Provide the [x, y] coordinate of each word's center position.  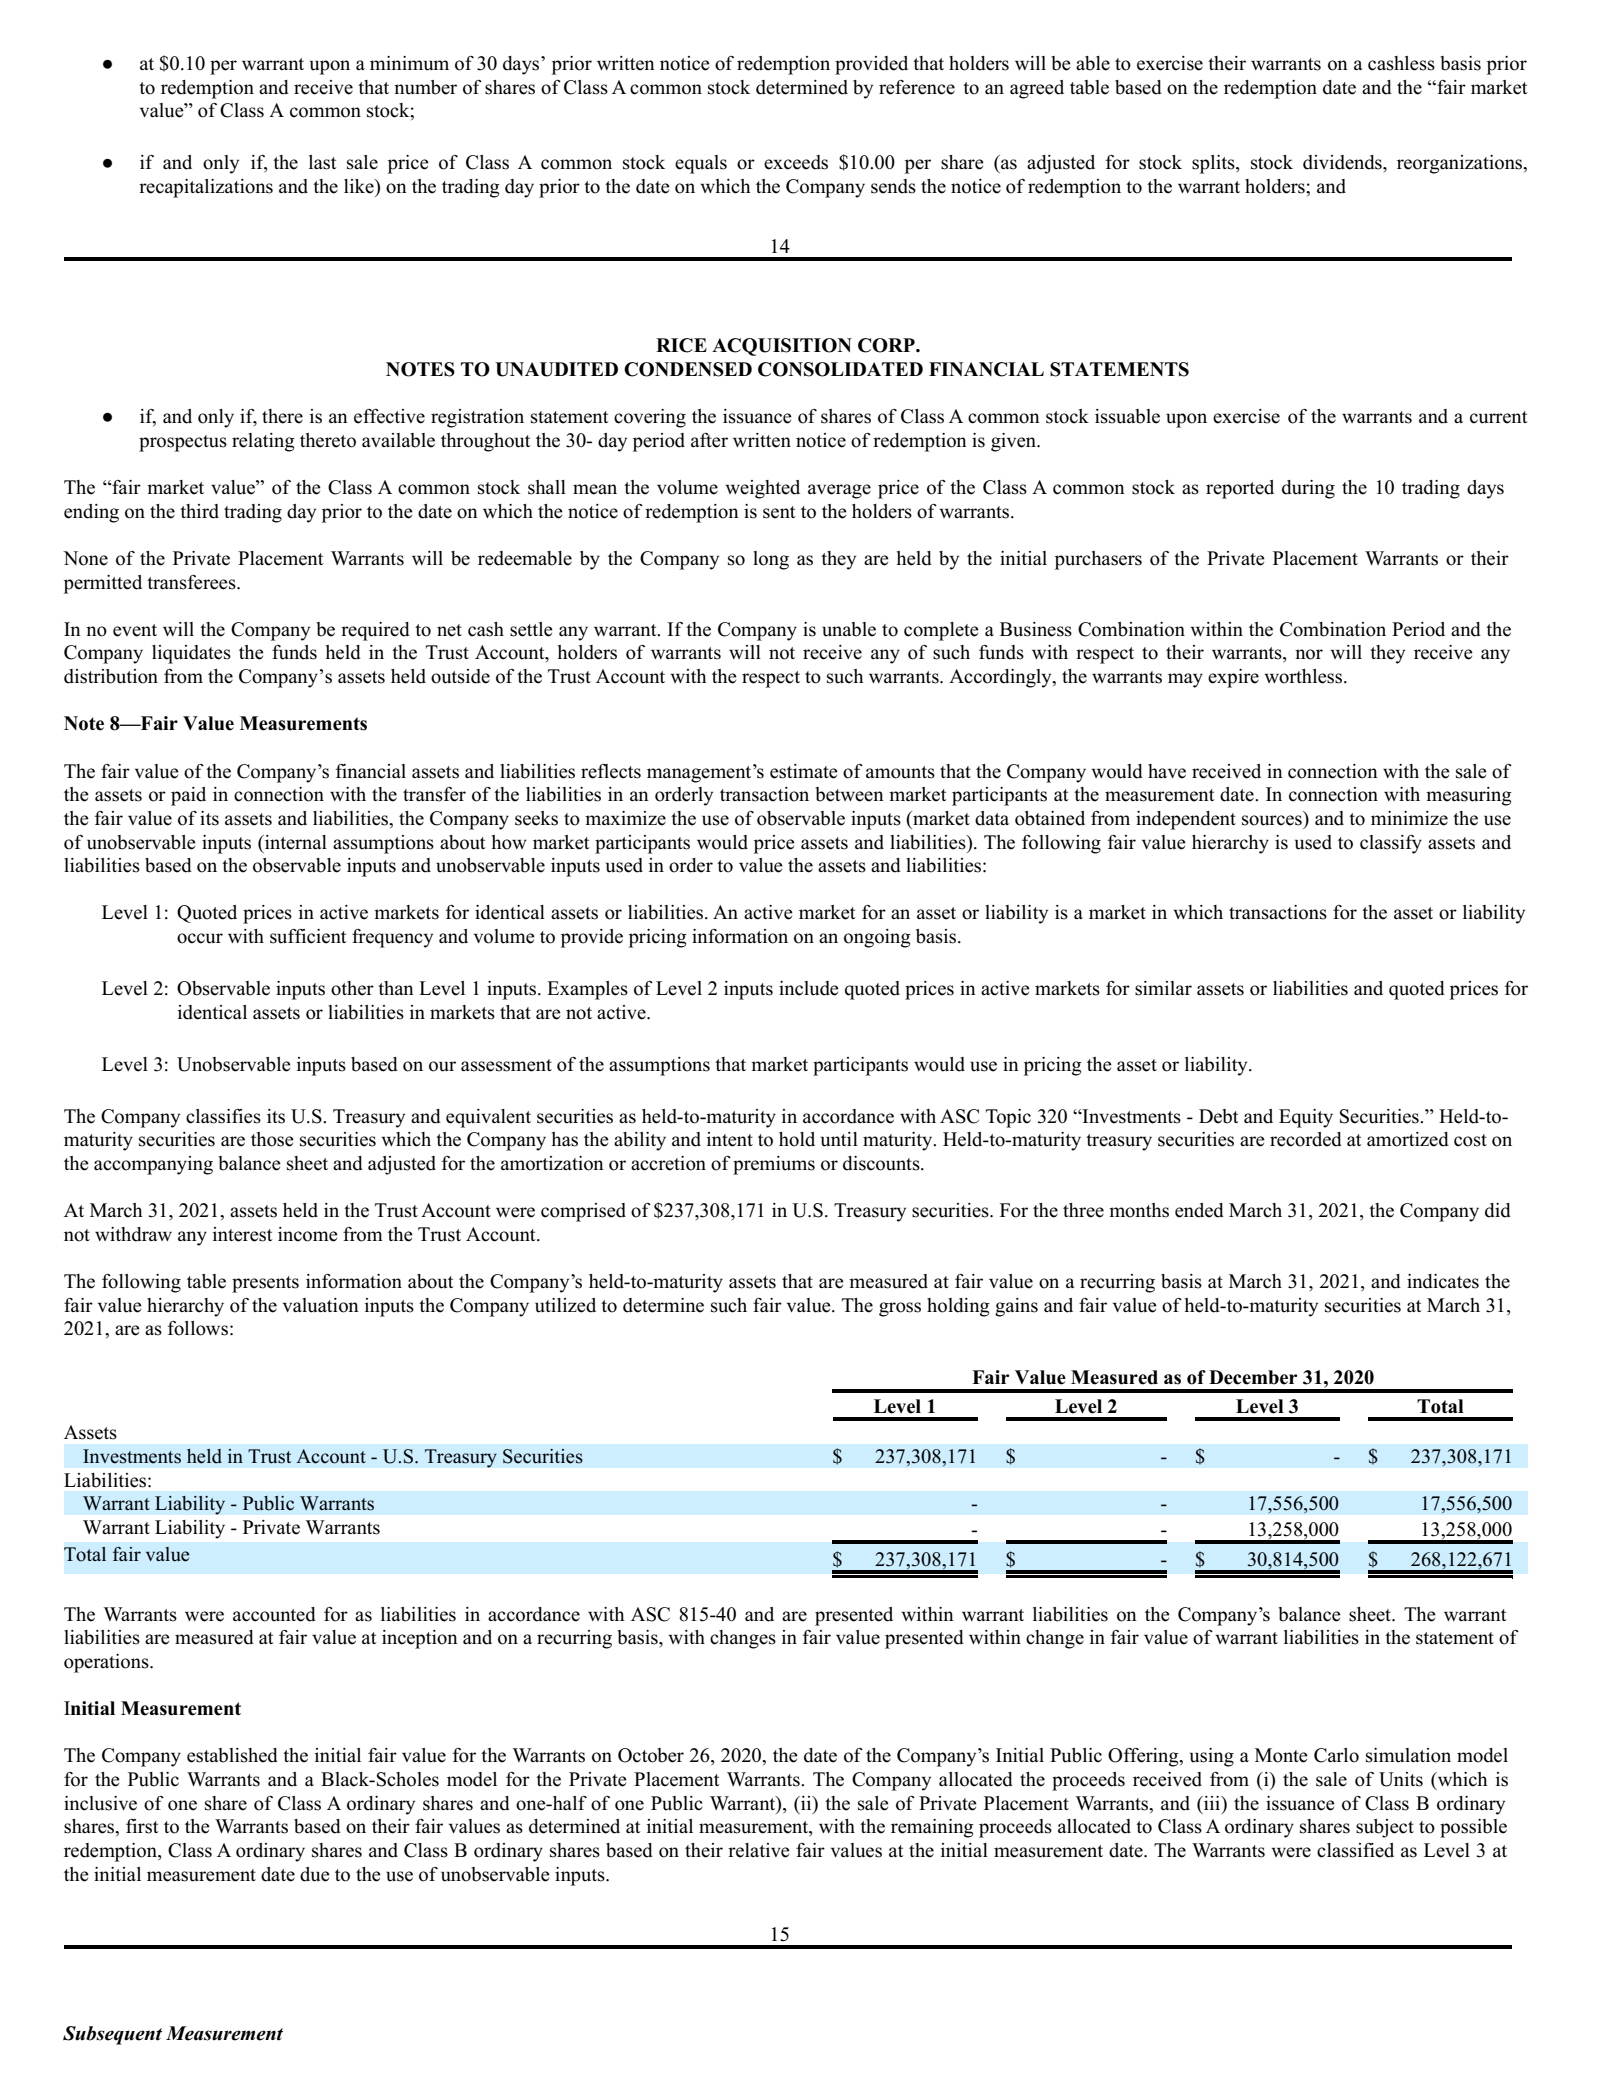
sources [1272, 820]
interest [243, 1234]
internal [295, 842]
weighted [762, 489]
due [315, 1874]
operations [107, 1663]
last [323, 162]
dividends [1343, 162]
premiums [774, 1165]
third [199, 511]
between [849, 794]
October [651, 1755]
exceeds [796, 162]
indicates [1443, 1281]
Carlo [1336, 1755]
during [1308, 489]
